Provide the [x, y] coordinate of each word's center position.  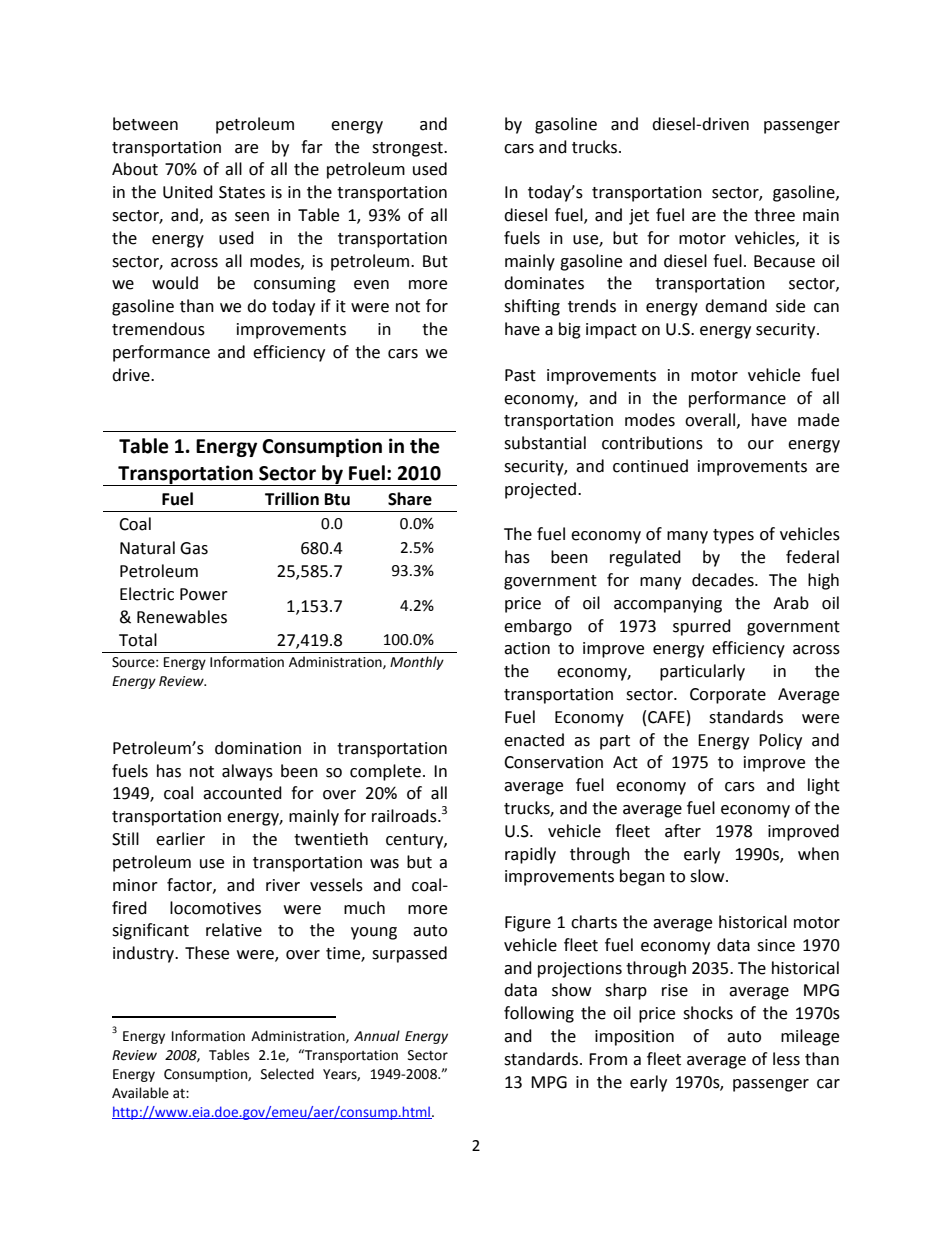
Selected [287, 1074]
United [188, 192]
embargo [538, 627]
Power [204, 594]
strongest [408, 149]
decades [724, 580]
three [774, 215]
